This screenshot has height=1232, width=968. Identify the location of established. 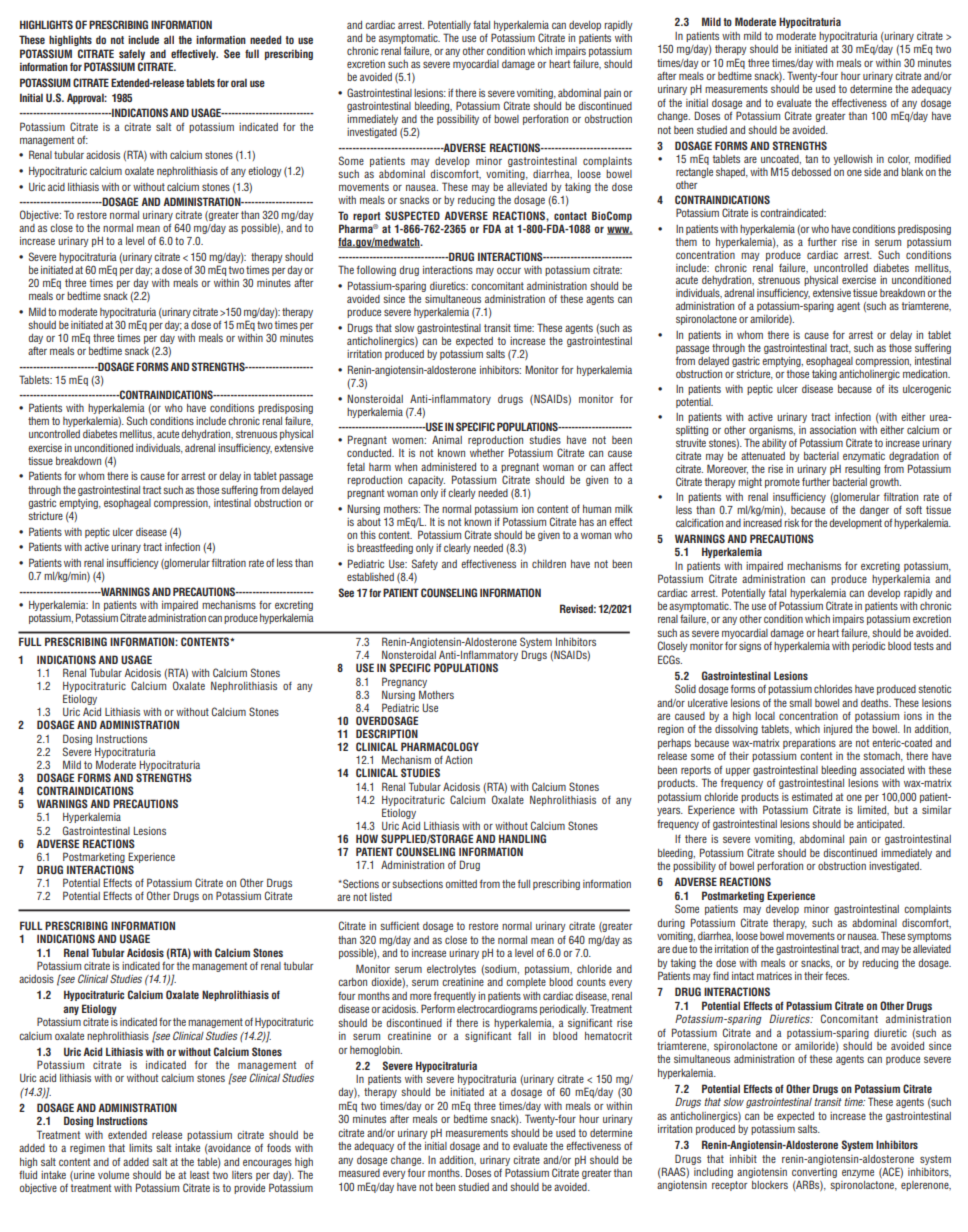
(370, 577).
